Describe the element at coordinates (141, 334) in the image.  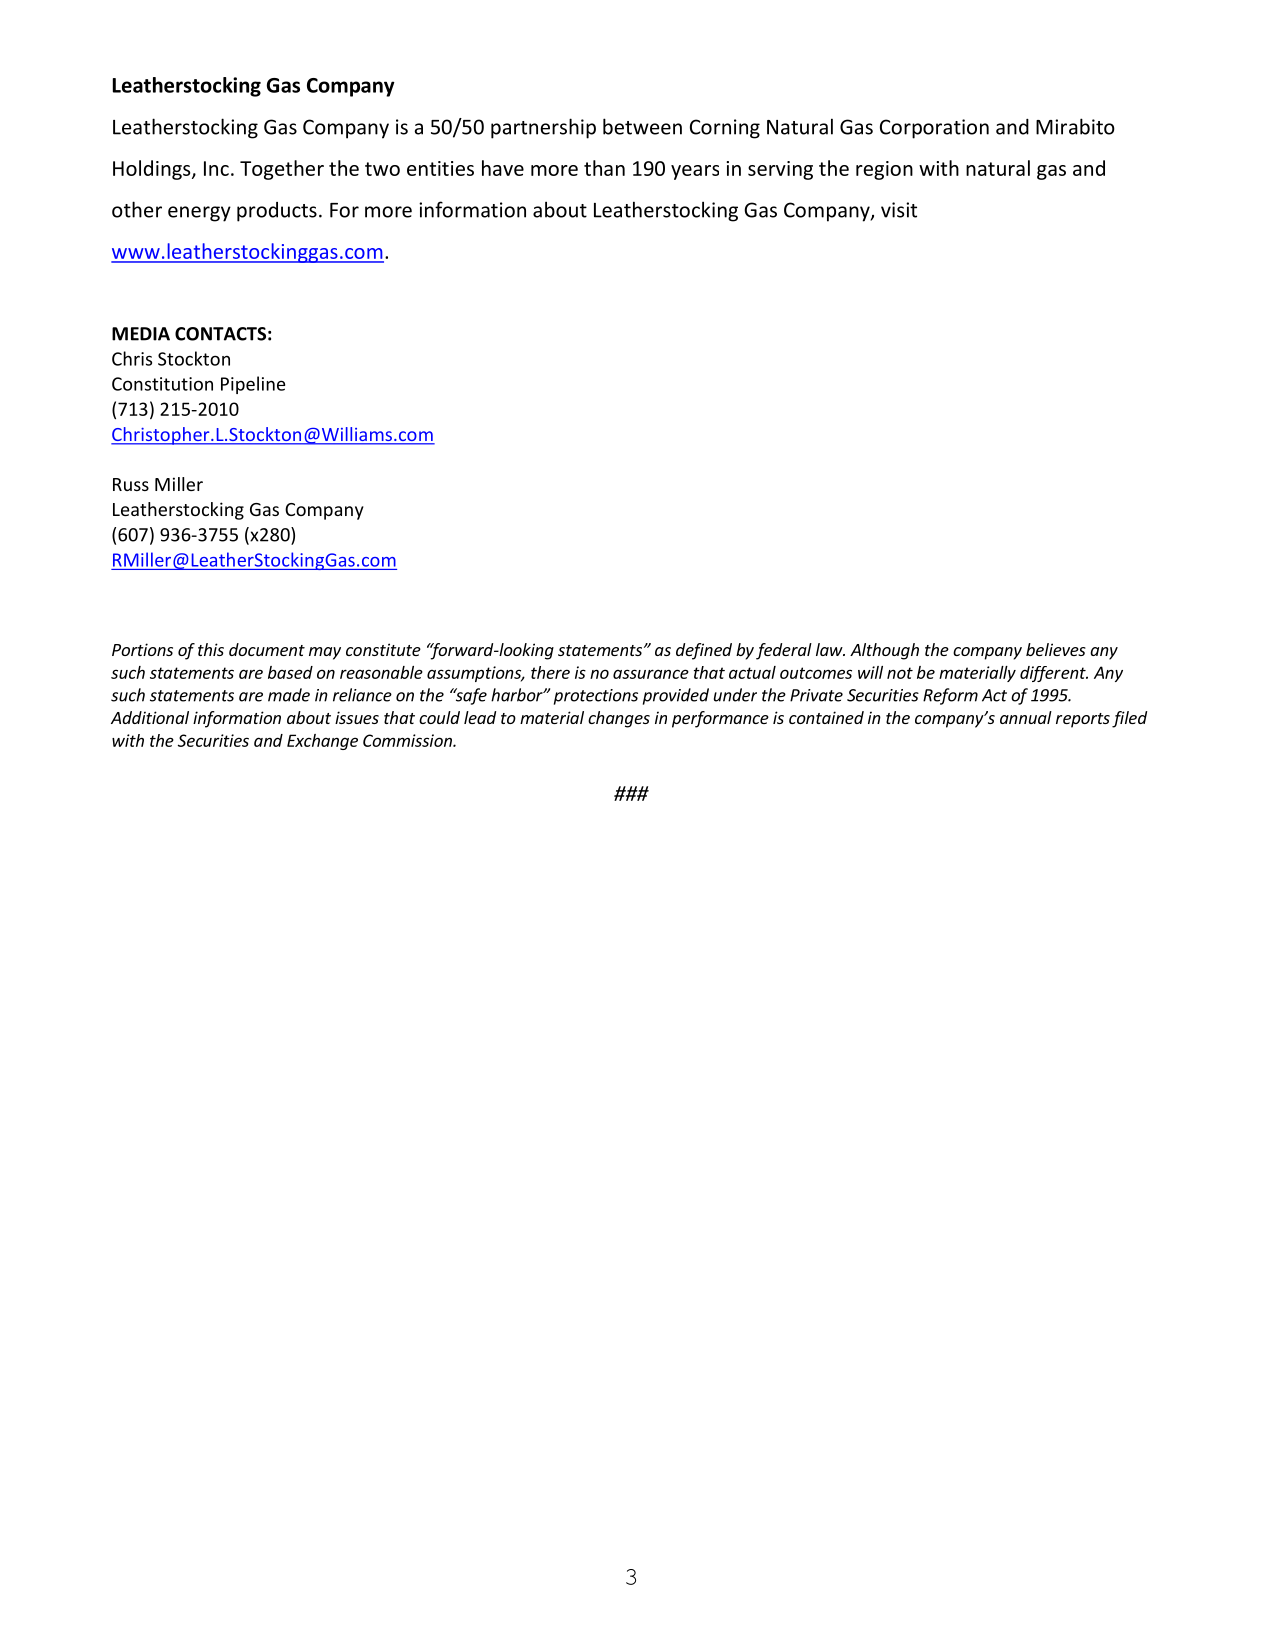
I see `MEDIA` at that location.
